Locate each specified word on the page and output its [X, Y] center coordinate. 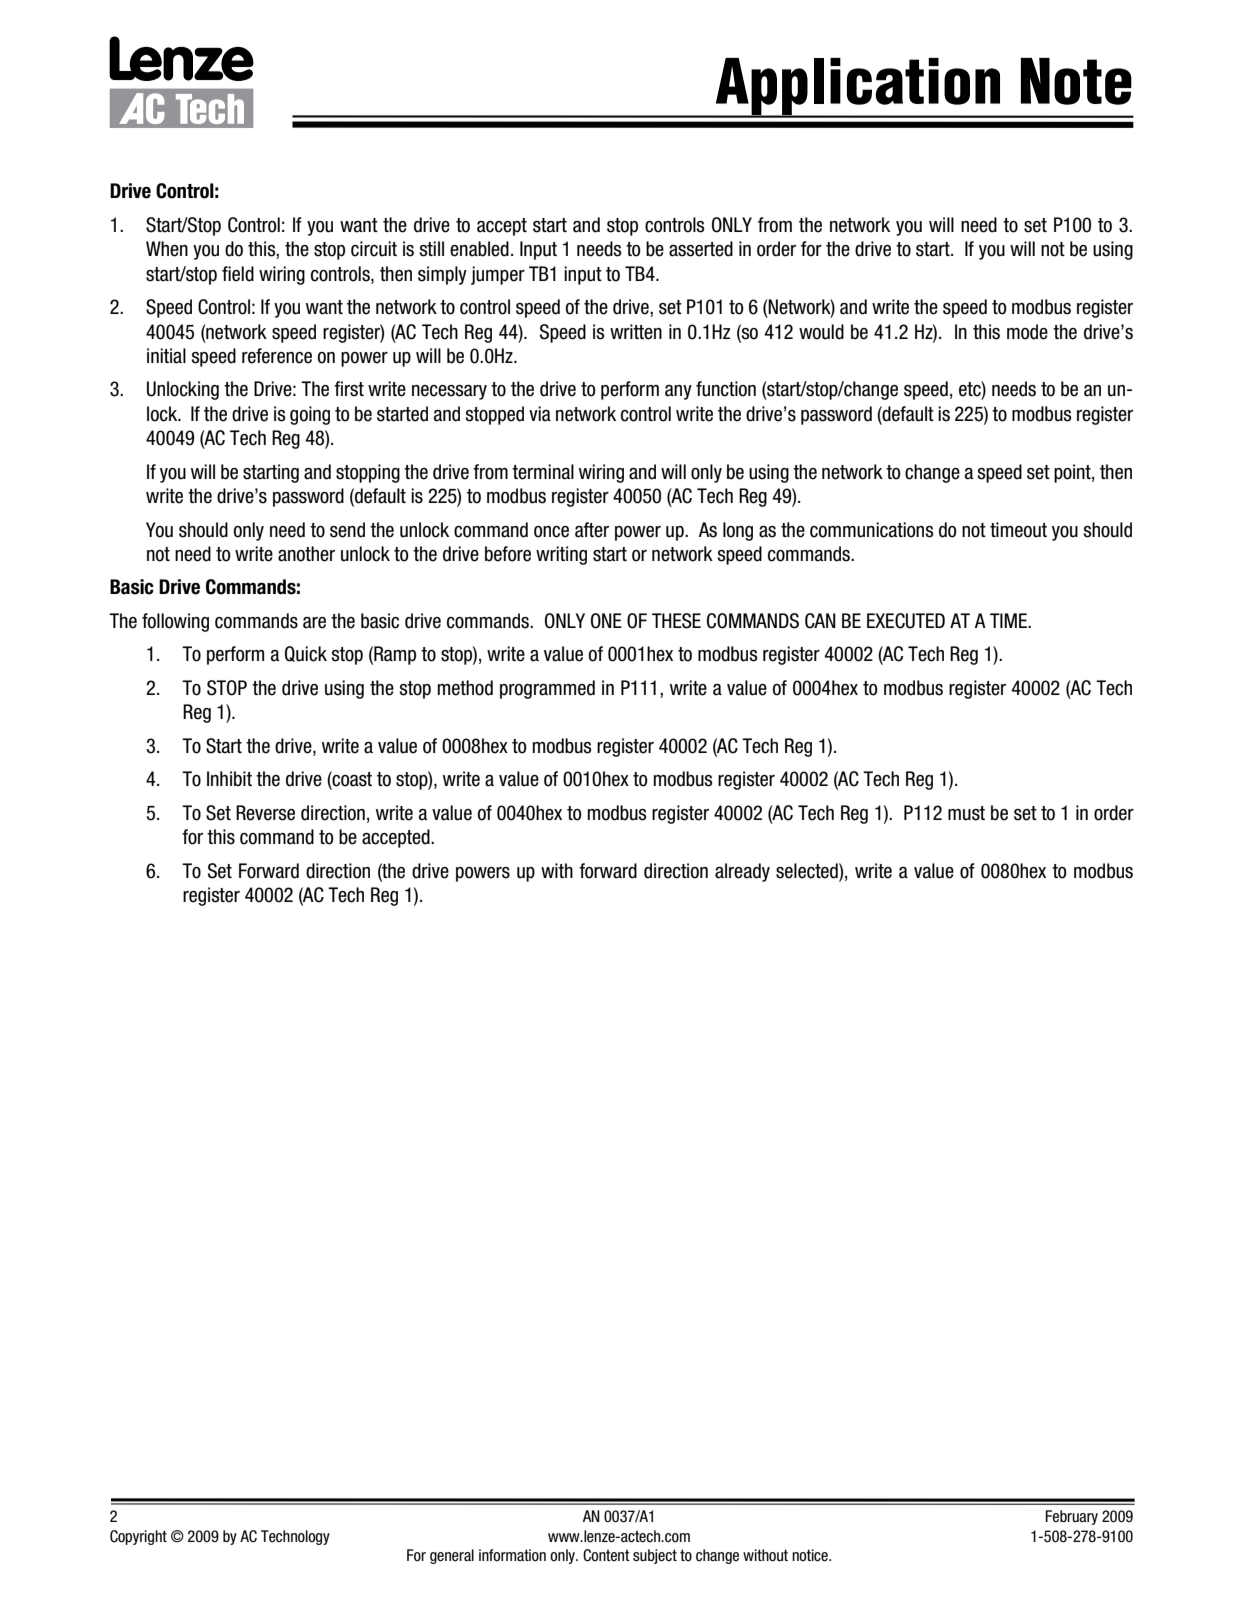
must [966, 813]
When [167, 249]
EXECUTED [906, 621]
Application [858, 87]
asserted [701, 249]
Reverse [265, 813]
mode [1027, 332]
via [540, 414]
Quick [306, 654]
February [1072, 1517]
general [452, 1556]
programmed [547, 689]
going [310, 415]
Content [606, 1555]
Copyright [138, 1537]
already [742, 872]
